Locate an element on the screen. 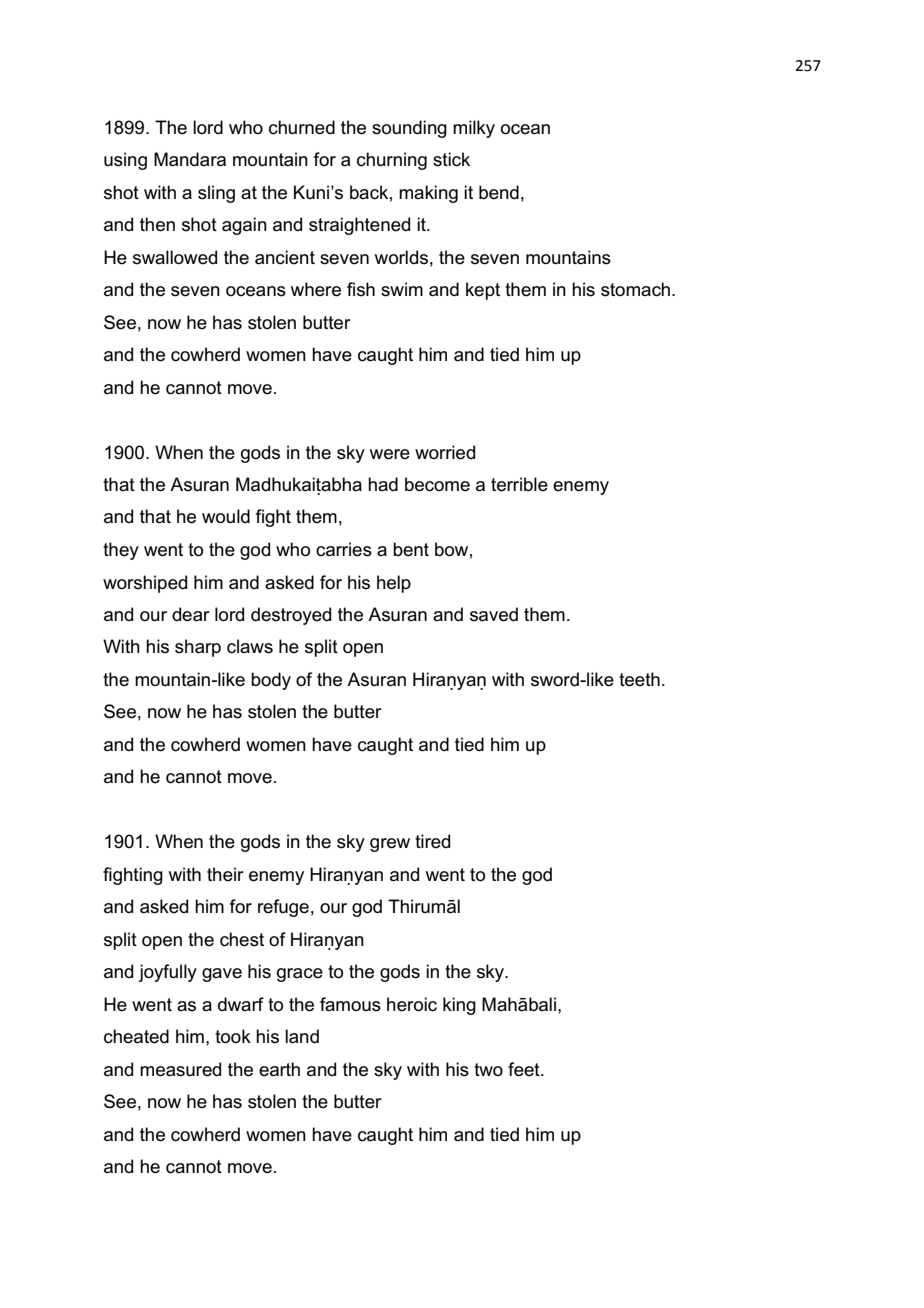  would is located at coordinates (226, 516).
